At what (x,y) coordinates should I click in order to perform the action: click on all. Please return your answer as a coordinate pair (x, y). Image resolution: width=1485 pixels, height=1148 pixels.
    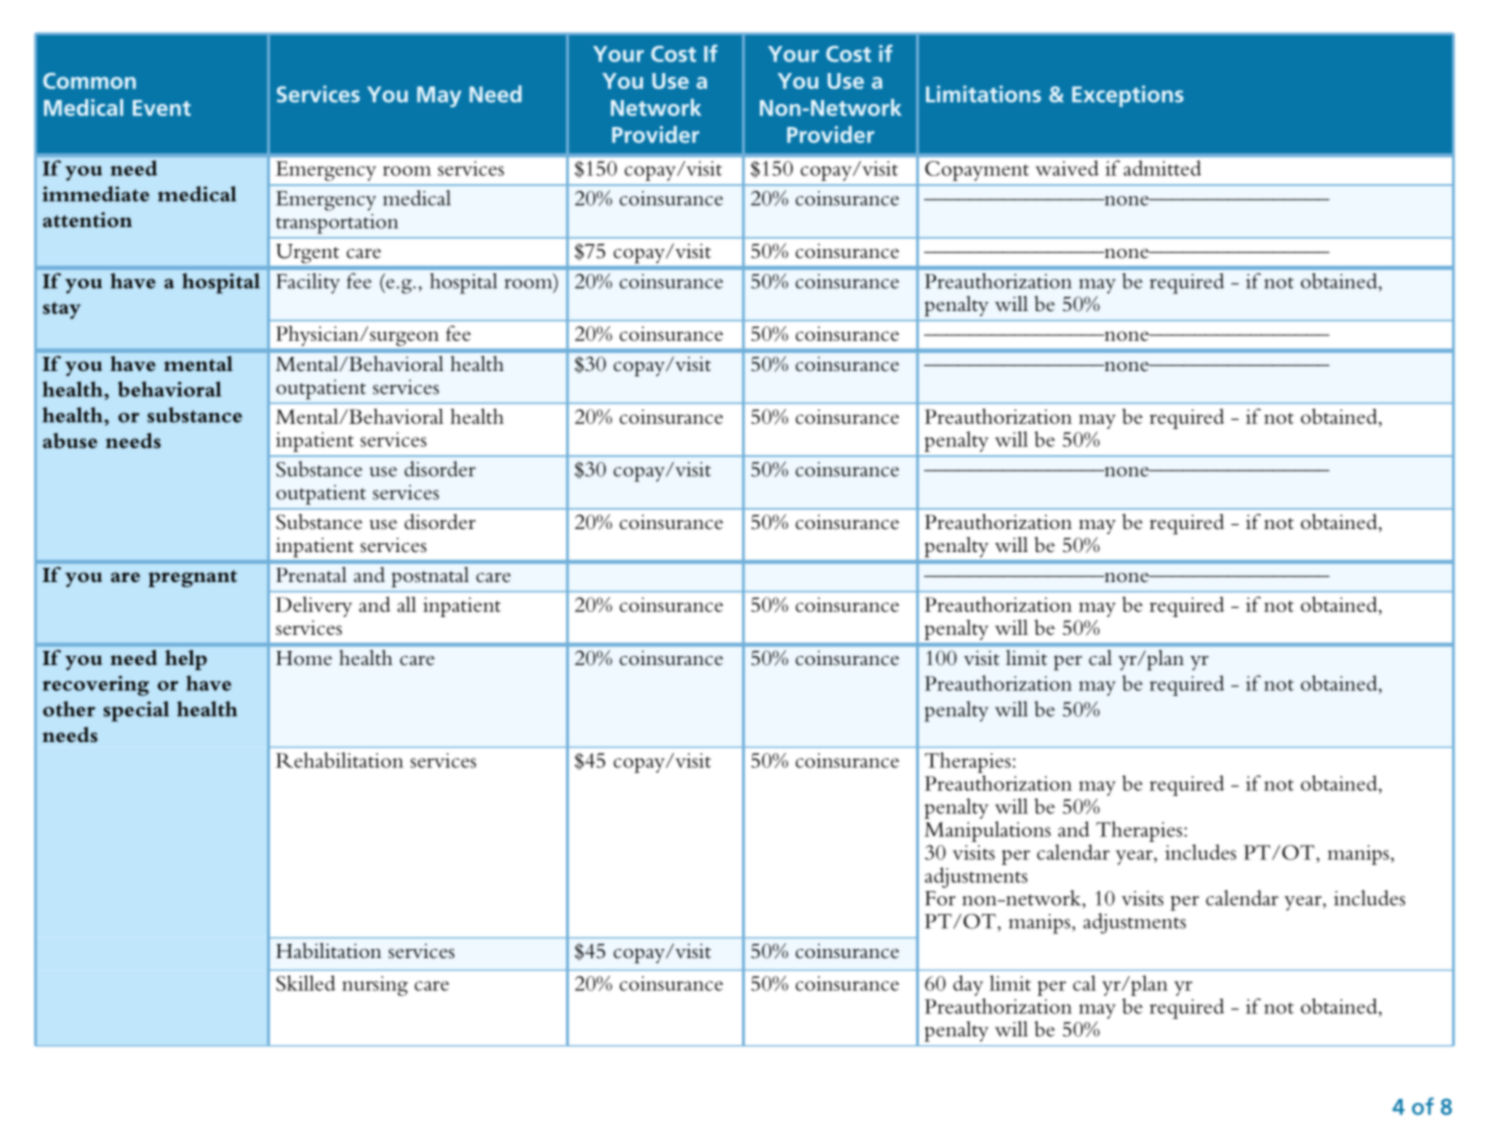
    Looking at the image, I should click on (406, 604).
